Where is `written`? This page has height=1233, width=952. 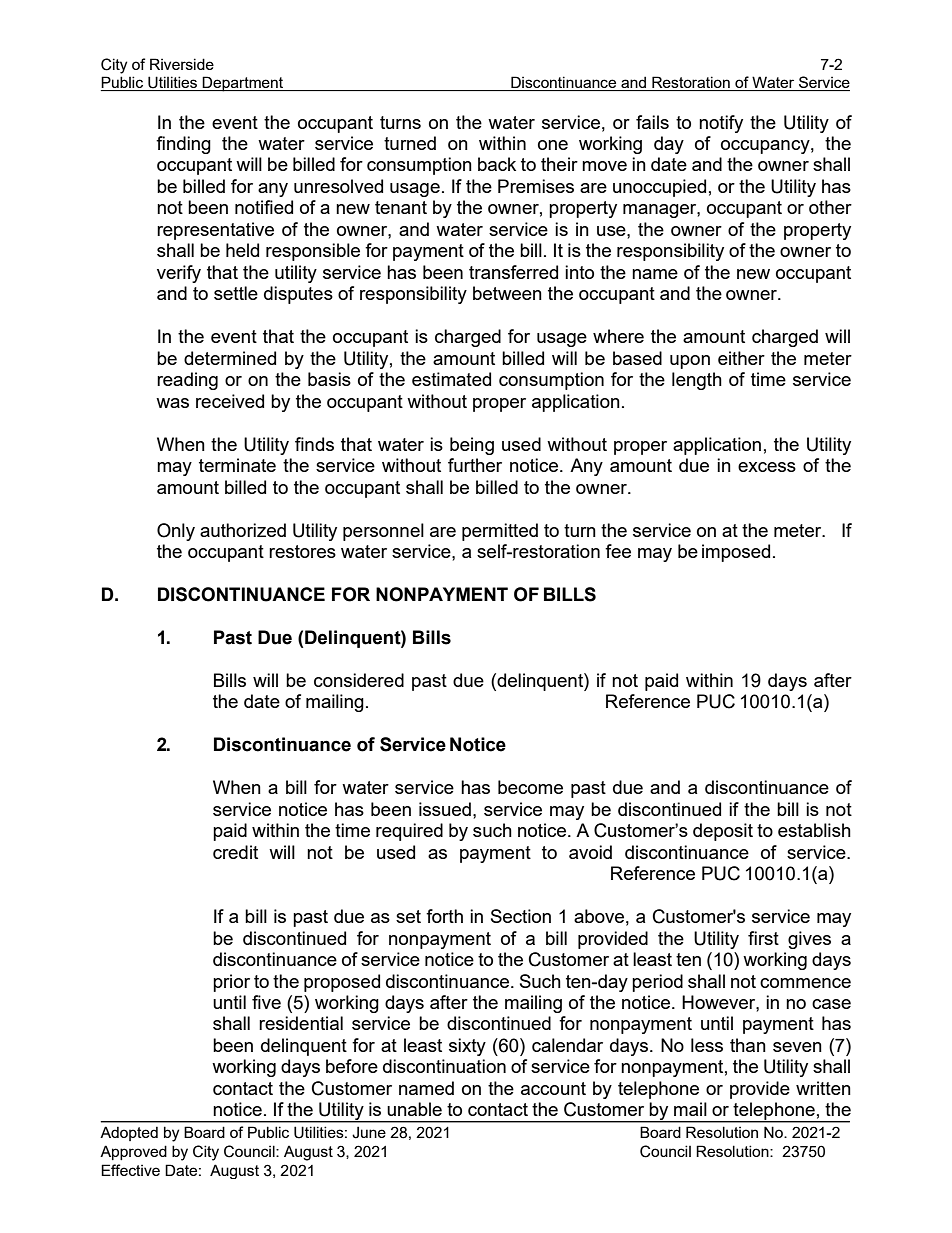
written is located at coordinates (823, 1088).
